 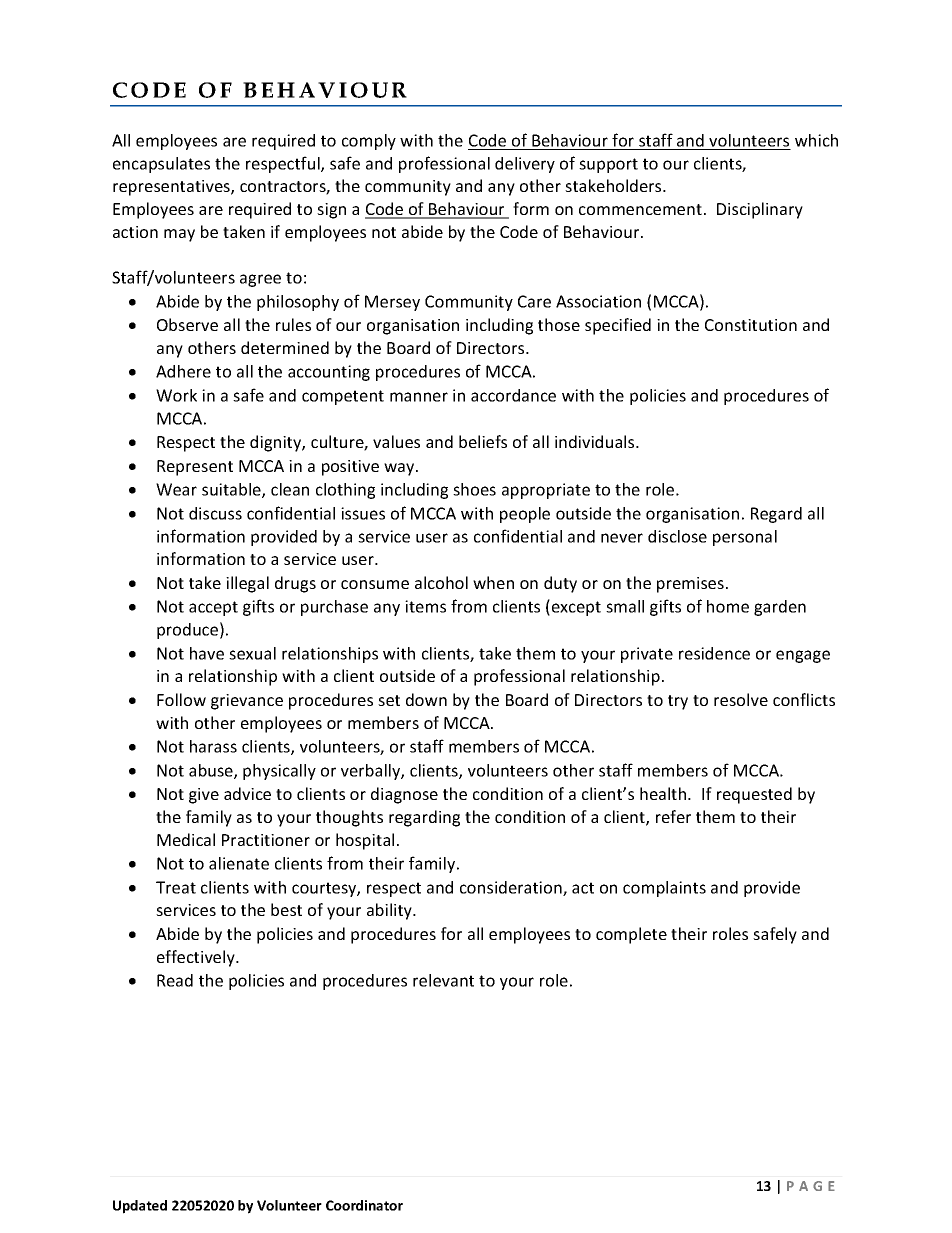 What do you see at coordinates (364, 1205) in the screenshot?
I see `Coordinator` at bounding box center [364, 1205].
